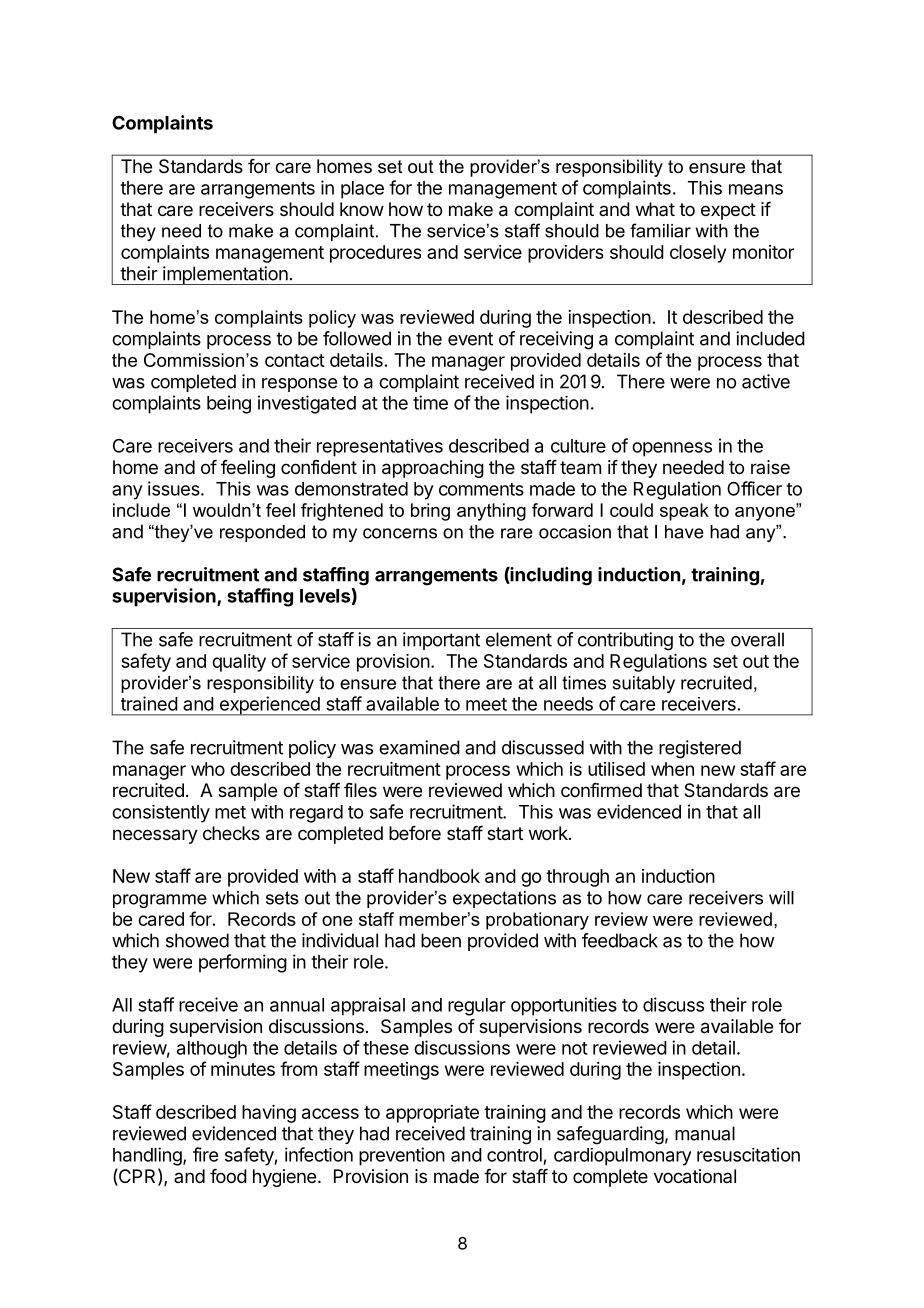  Describe the element at coordinates (205, 1154) in the screenshot. I see `fire` at that location.
